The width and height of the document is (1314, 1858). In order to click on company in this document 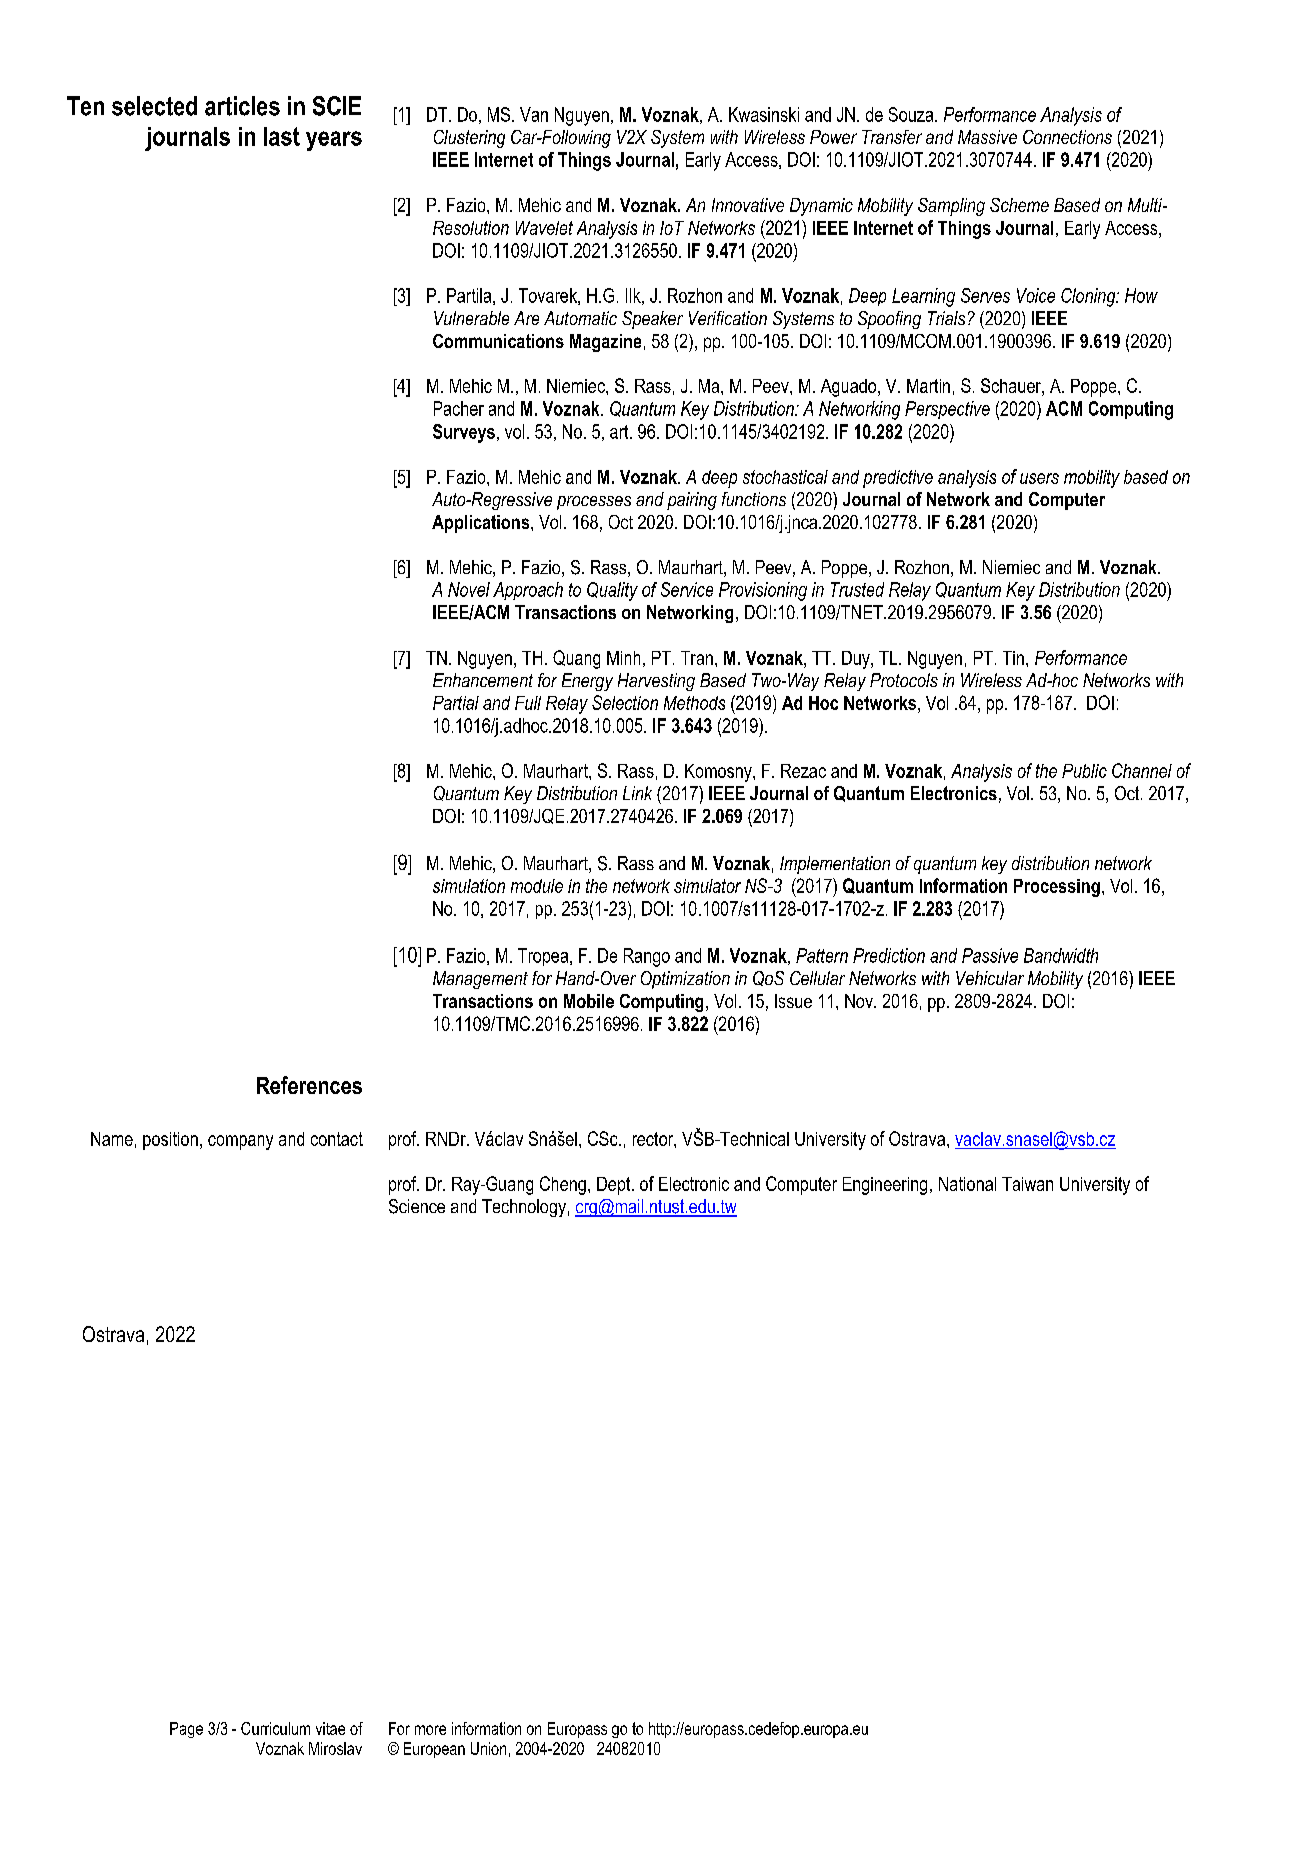, I will do `click(240, 1142)`.
